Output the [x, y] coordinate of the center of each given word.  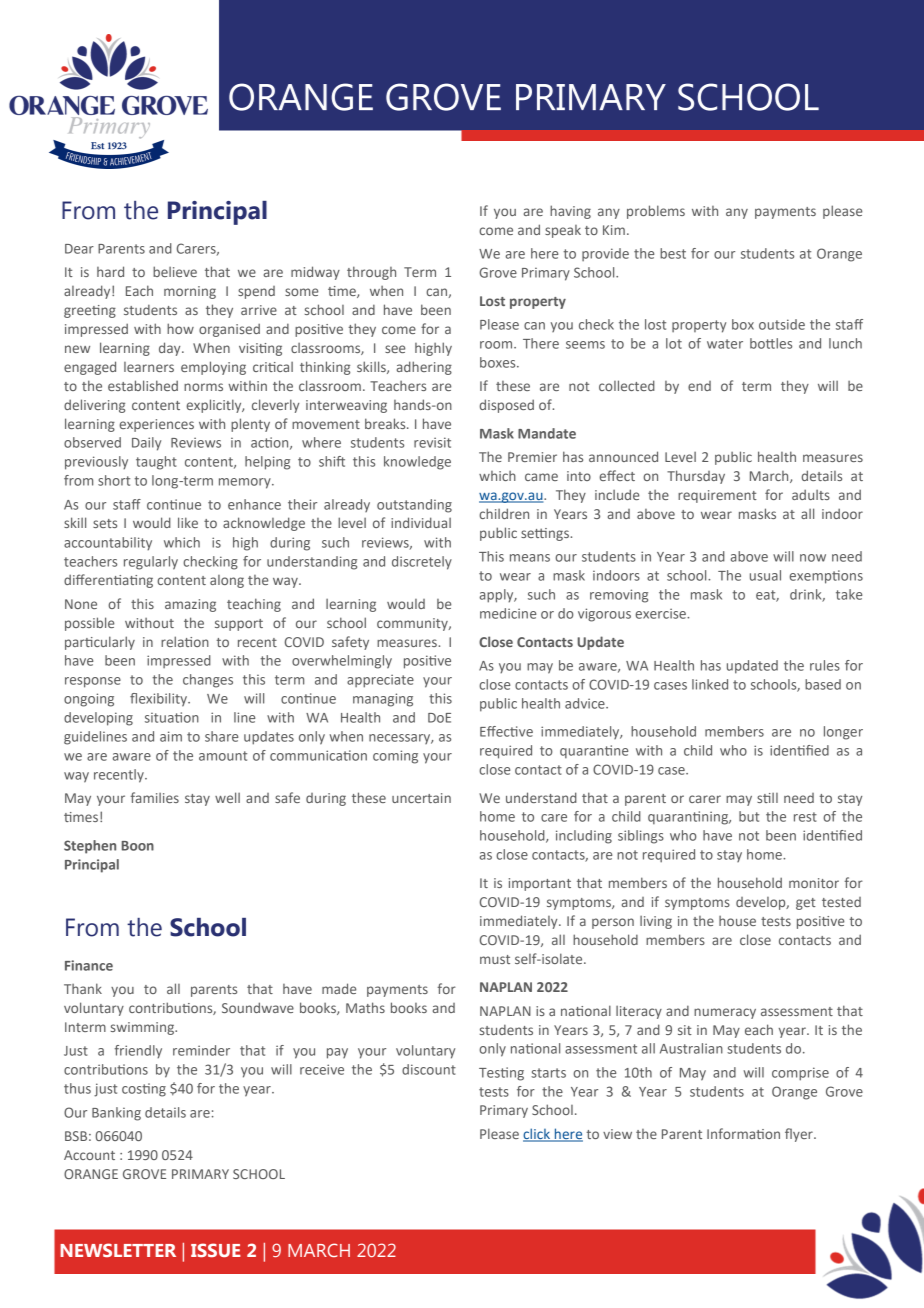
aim [171, 736]
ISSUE [216, 1250]
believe [175, 271]
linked [710, 684]
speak [563, 231]
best [673, 253]
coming [395, 757]
